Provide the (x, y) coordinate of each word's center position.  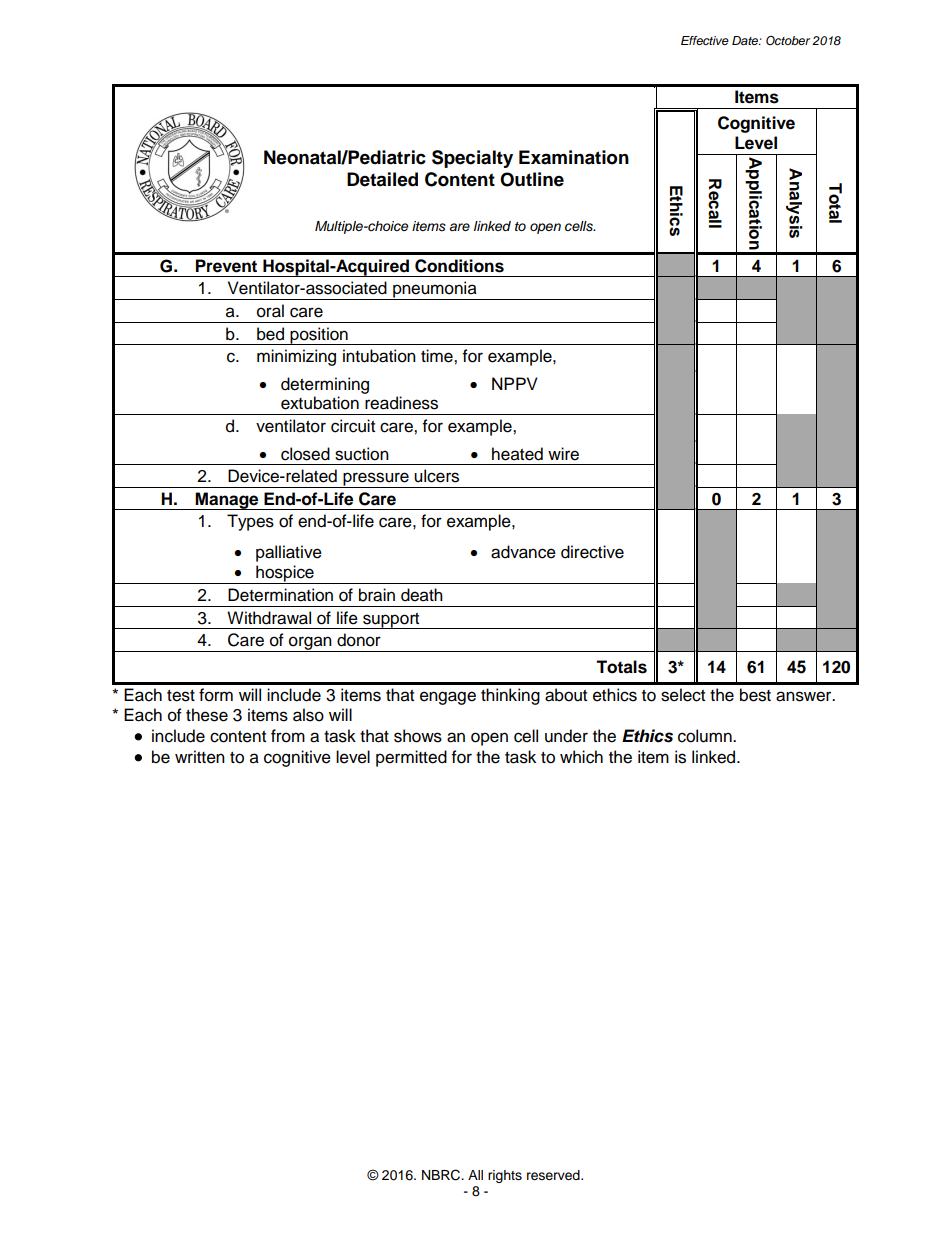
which (581, 757)
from (288, 736)
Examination (574, 157)
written (200, 757)
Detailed (382, 179)
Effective (705, 40)
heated (517, 454)
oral (270, 311)
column (706, 736)
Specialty (472, 159)
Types (250, 522)
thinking (510, 696)
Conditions (459, 266)
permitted (411, 758)
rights (505, 1176)
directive (592, 552)
